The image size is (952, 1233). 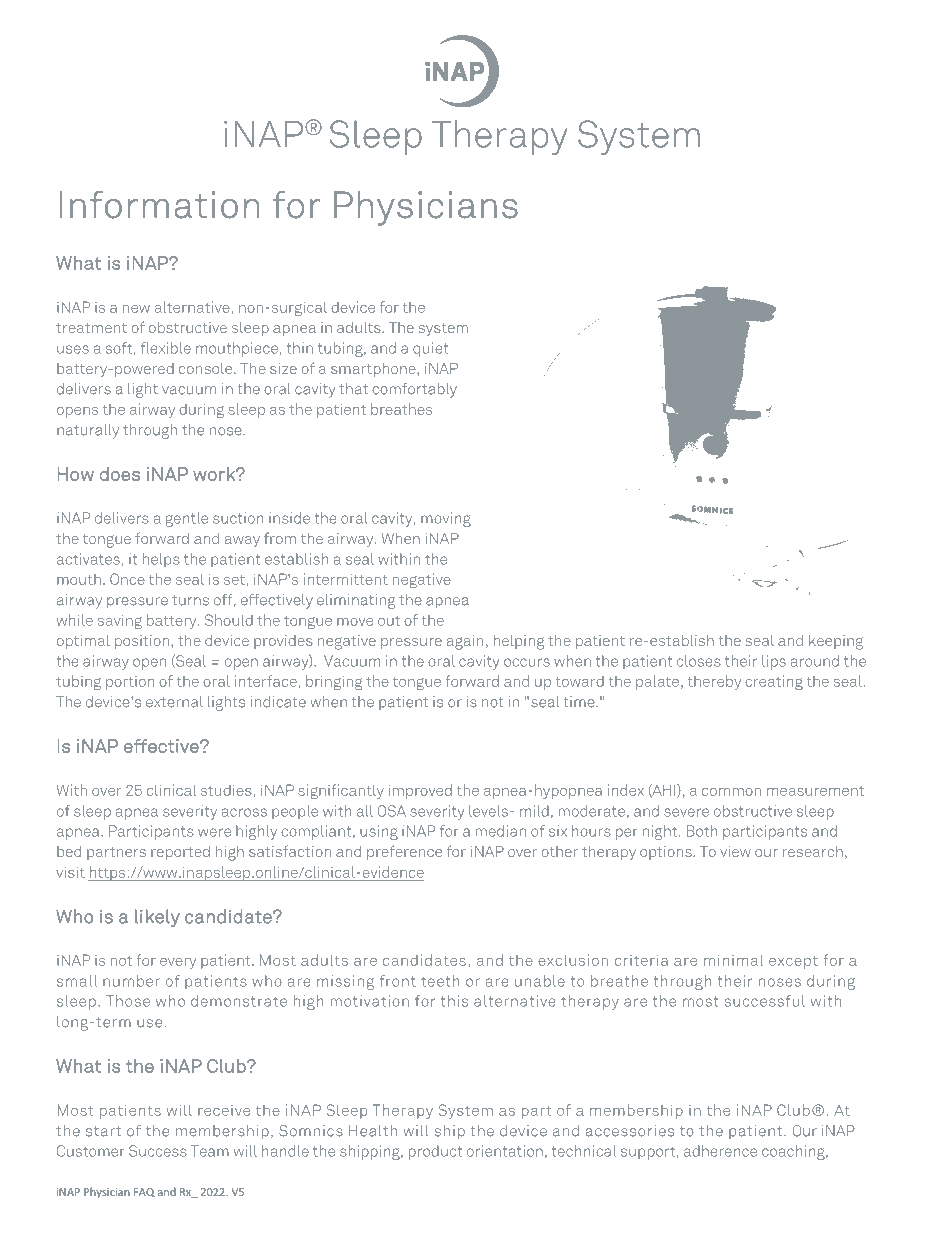 What do you see at coordinates (404, 852) in the screenshot?
I see `preference` at bounding box center [404, 852].
